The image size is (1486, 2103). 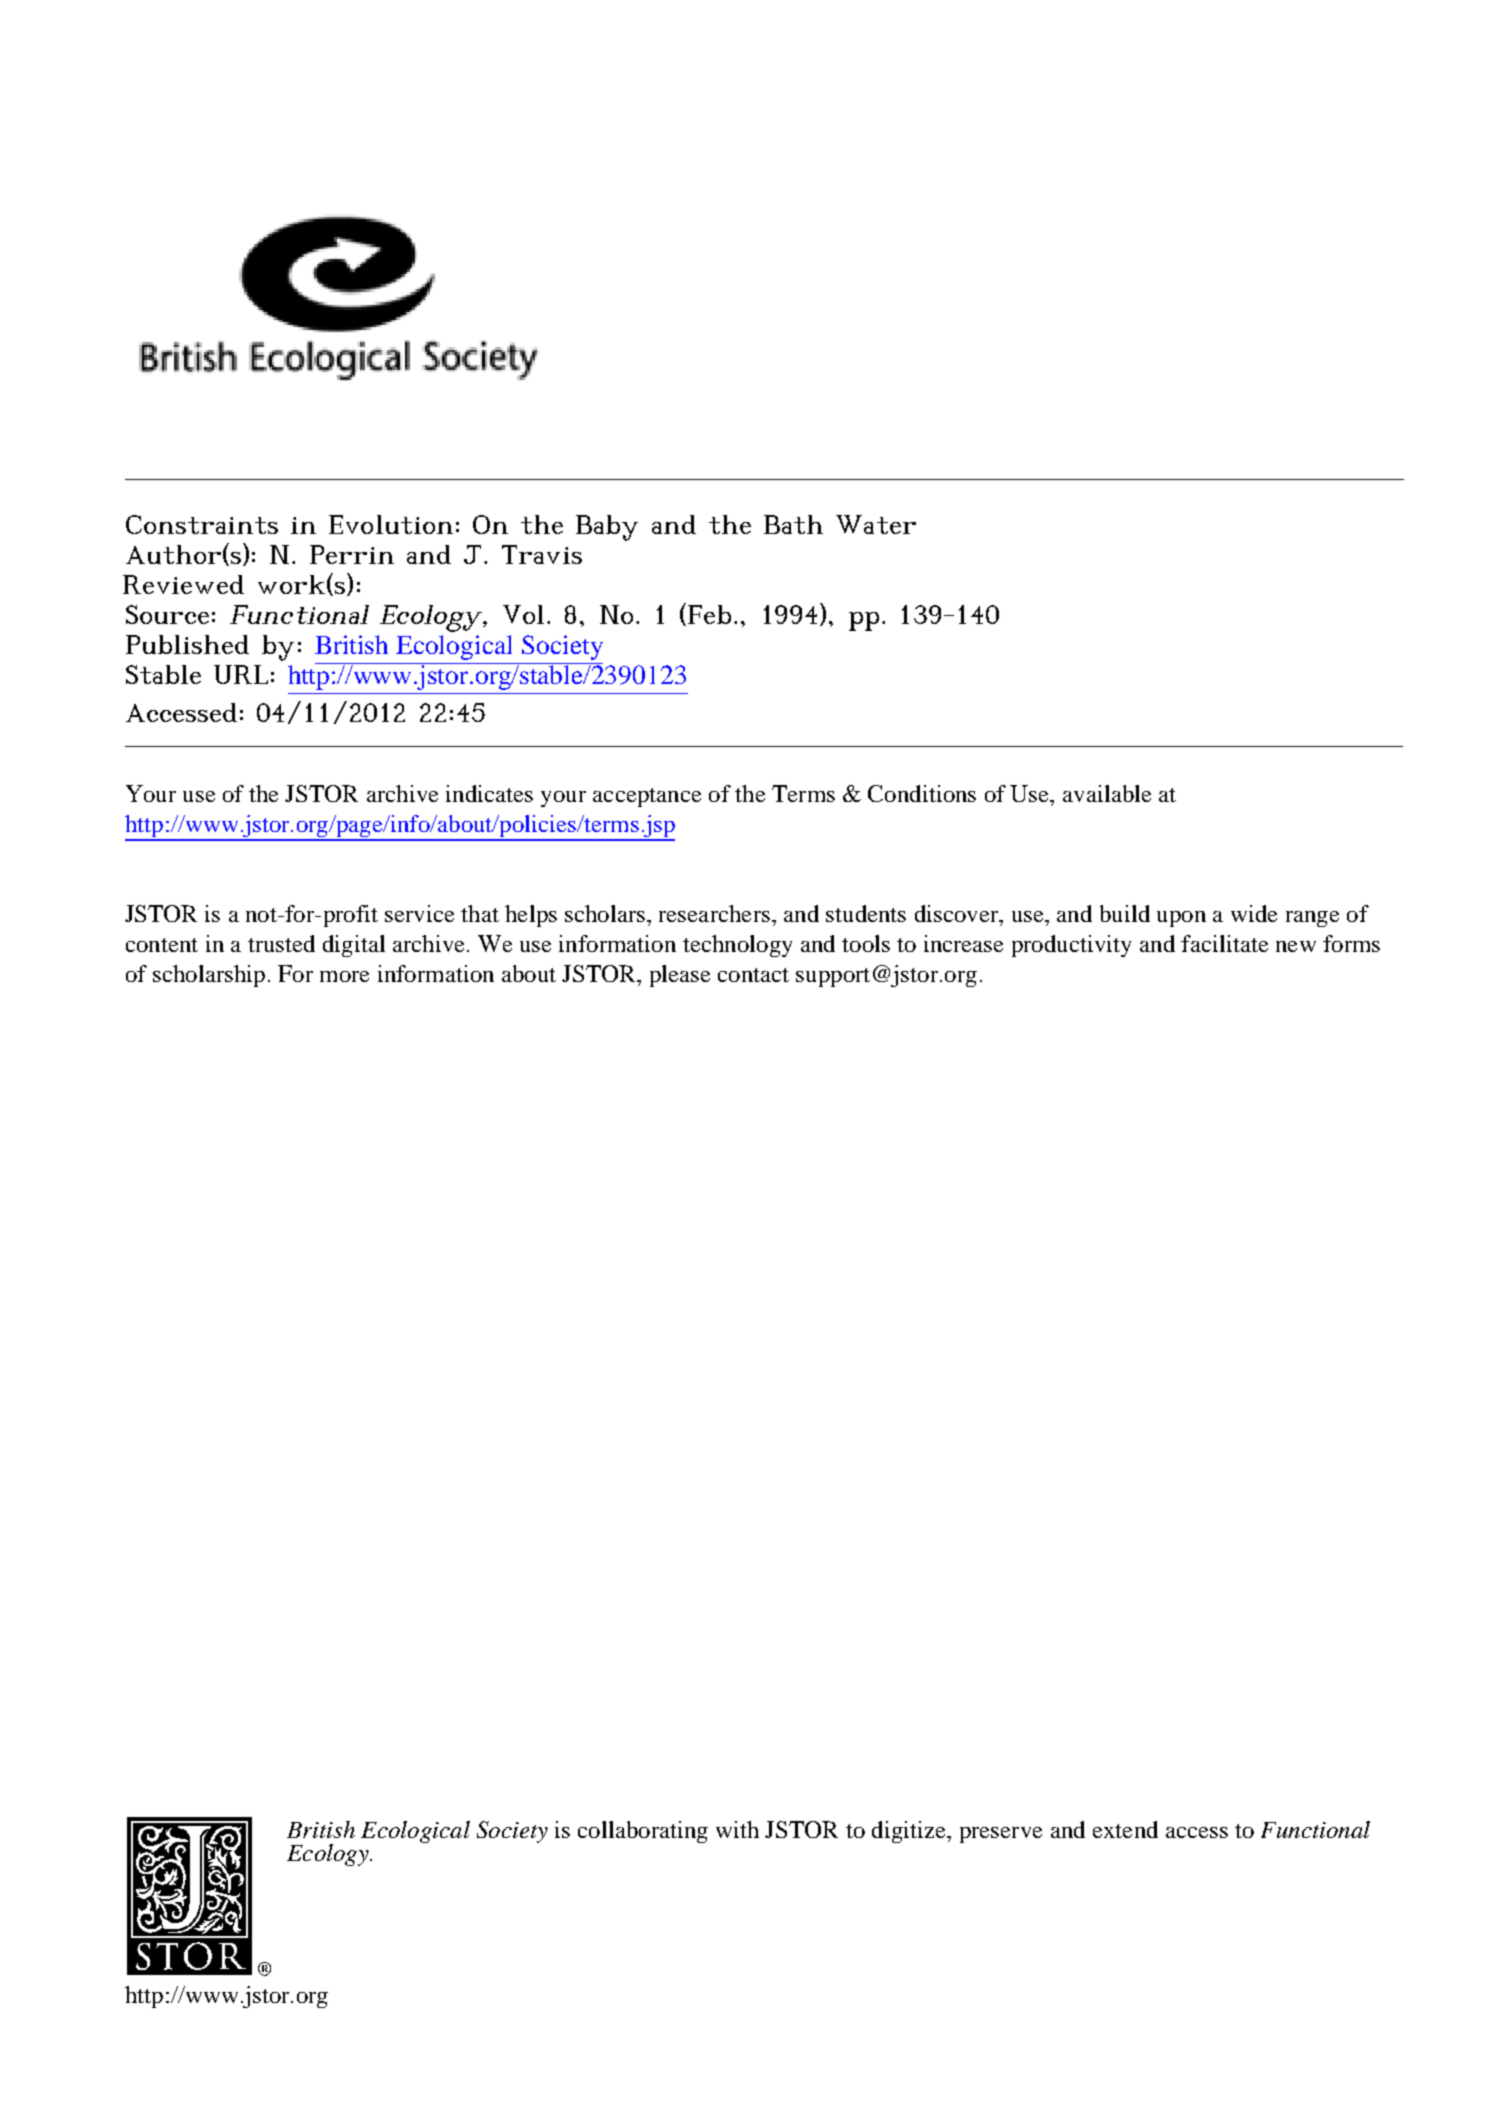 What do you see at coordinates (1001, 1835) in the page?
I see `preserve` at bounding box center [1001, 1835].
